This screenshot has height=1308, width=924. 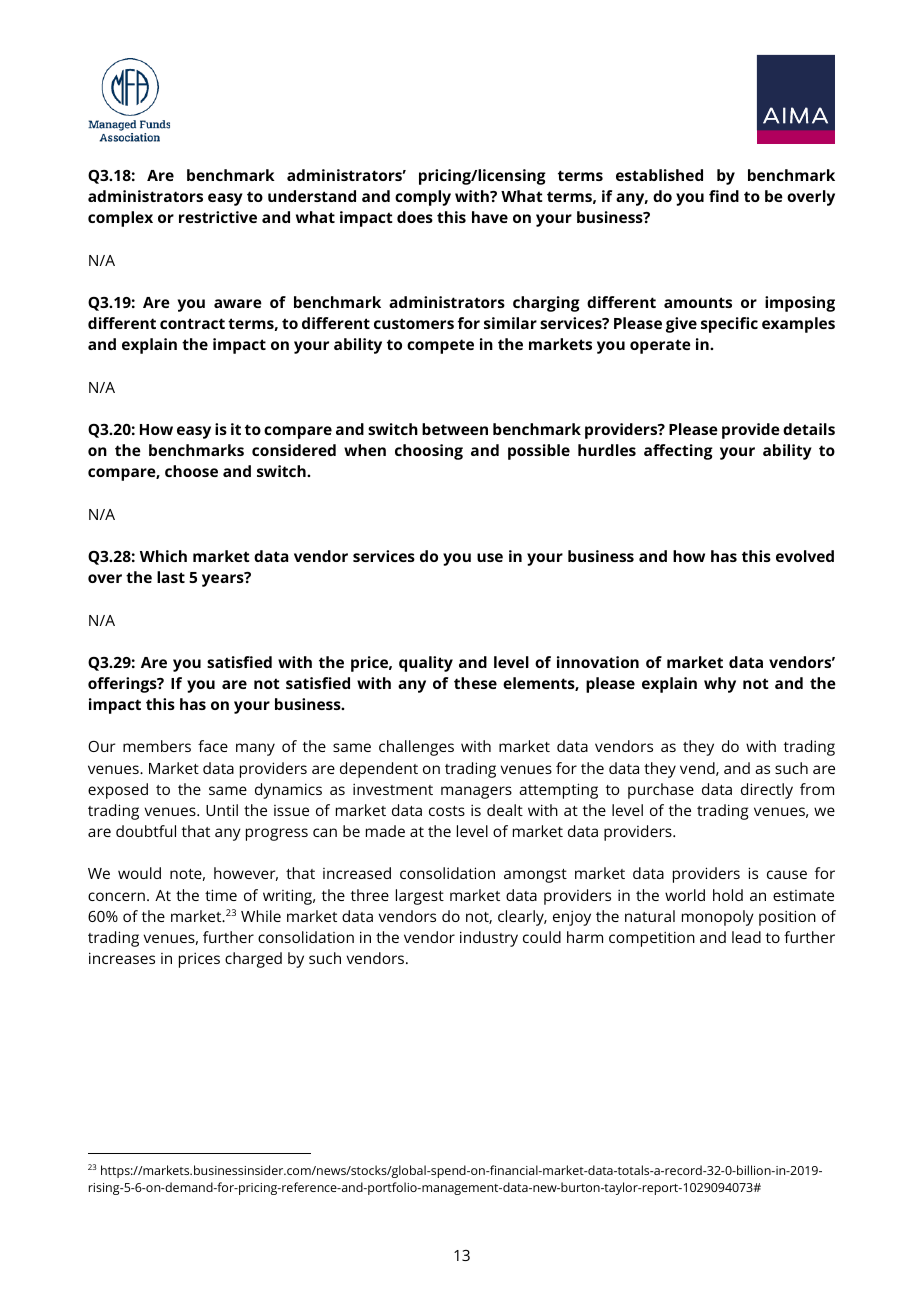 I want to click on years, so click(x=224, y=580).
